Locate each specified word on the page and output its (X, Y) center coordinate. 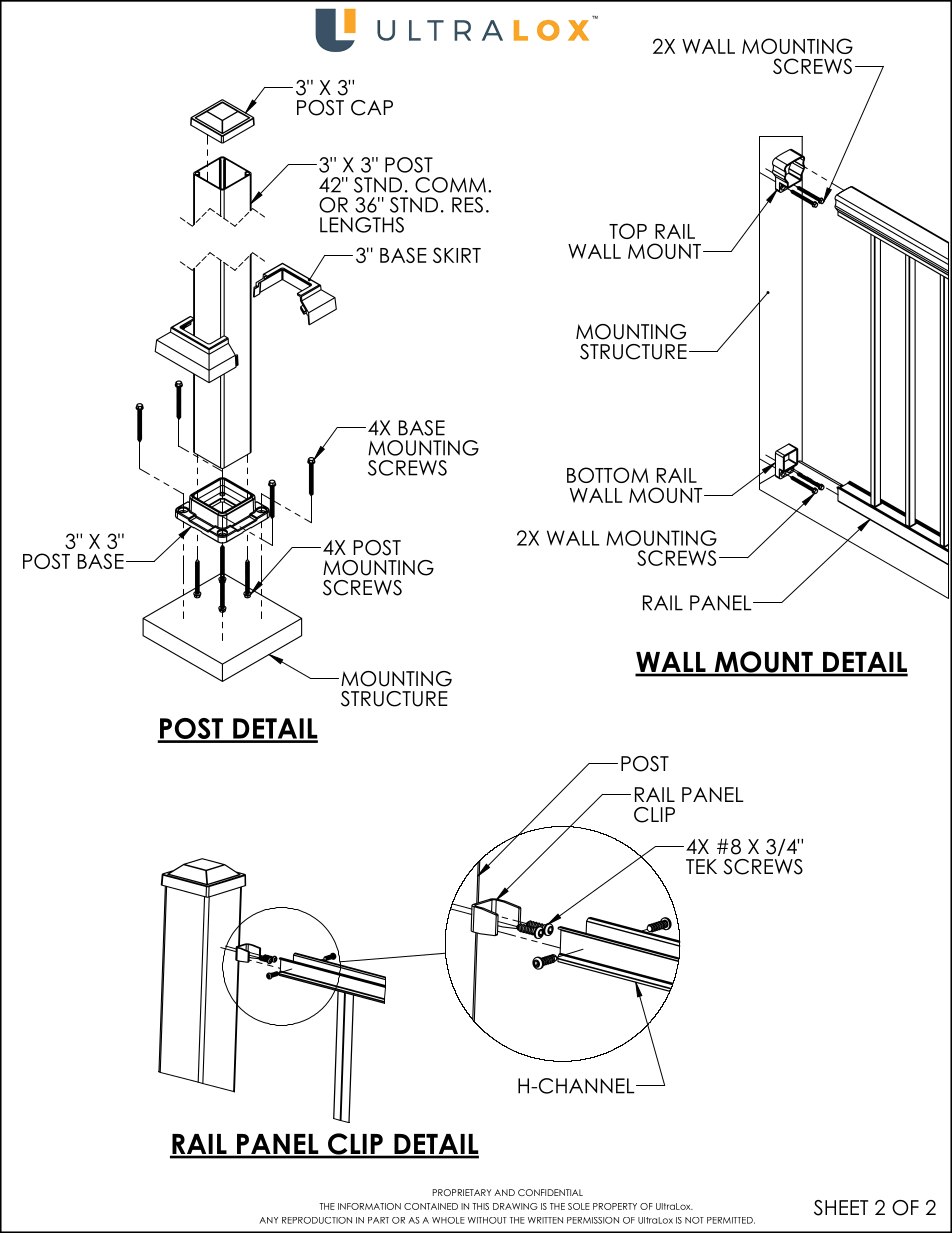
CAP (372, 108)
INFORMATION (369, 1206)
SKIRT (457, 255)
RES (467, 205)
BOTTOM (607, 475)
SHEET (841, 1208)
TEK (701, 866)
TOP (628, 231)
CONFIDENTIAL (550, 1192)
